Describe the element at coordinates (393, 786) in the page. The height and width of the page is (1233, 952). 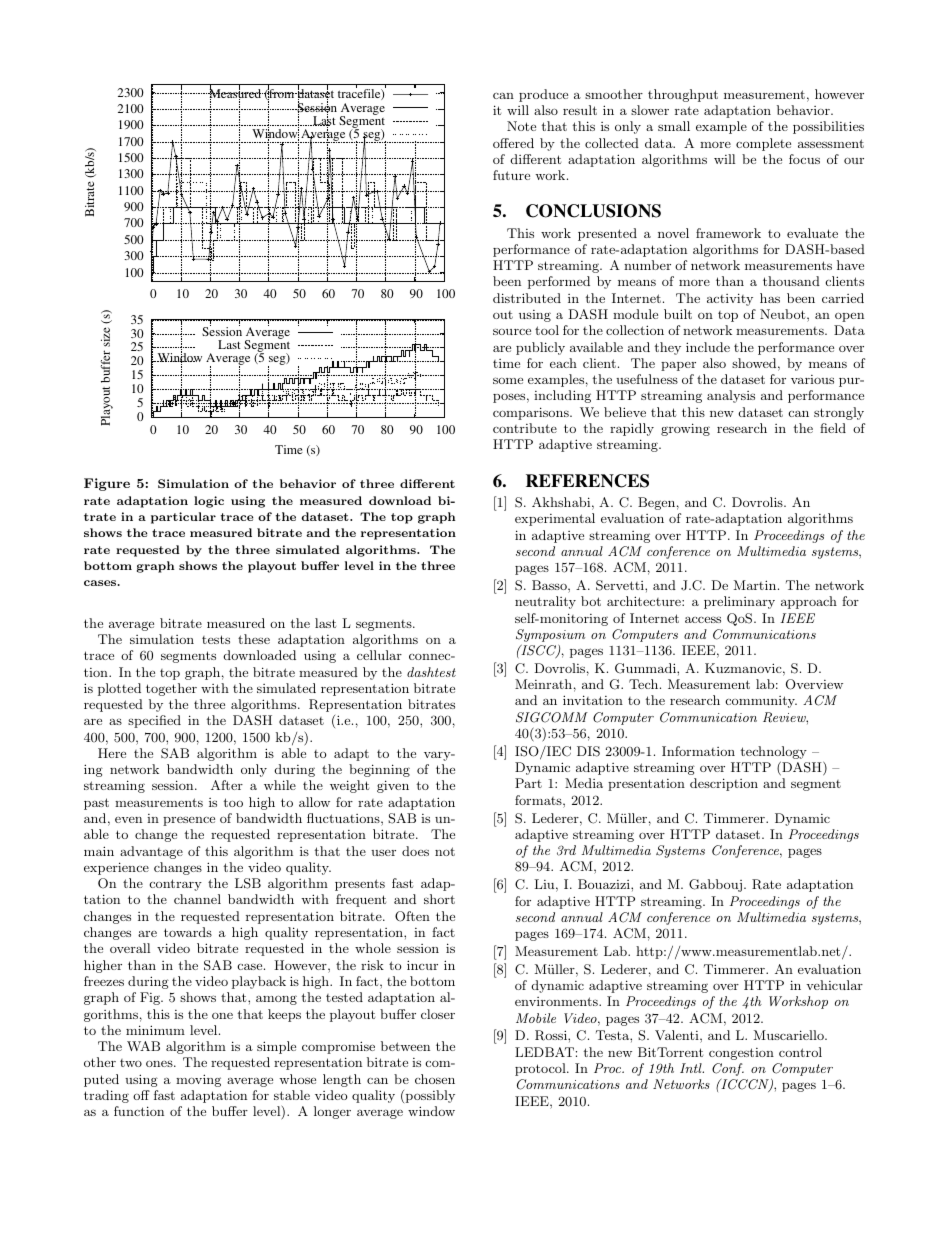
I see `given` at that location.
